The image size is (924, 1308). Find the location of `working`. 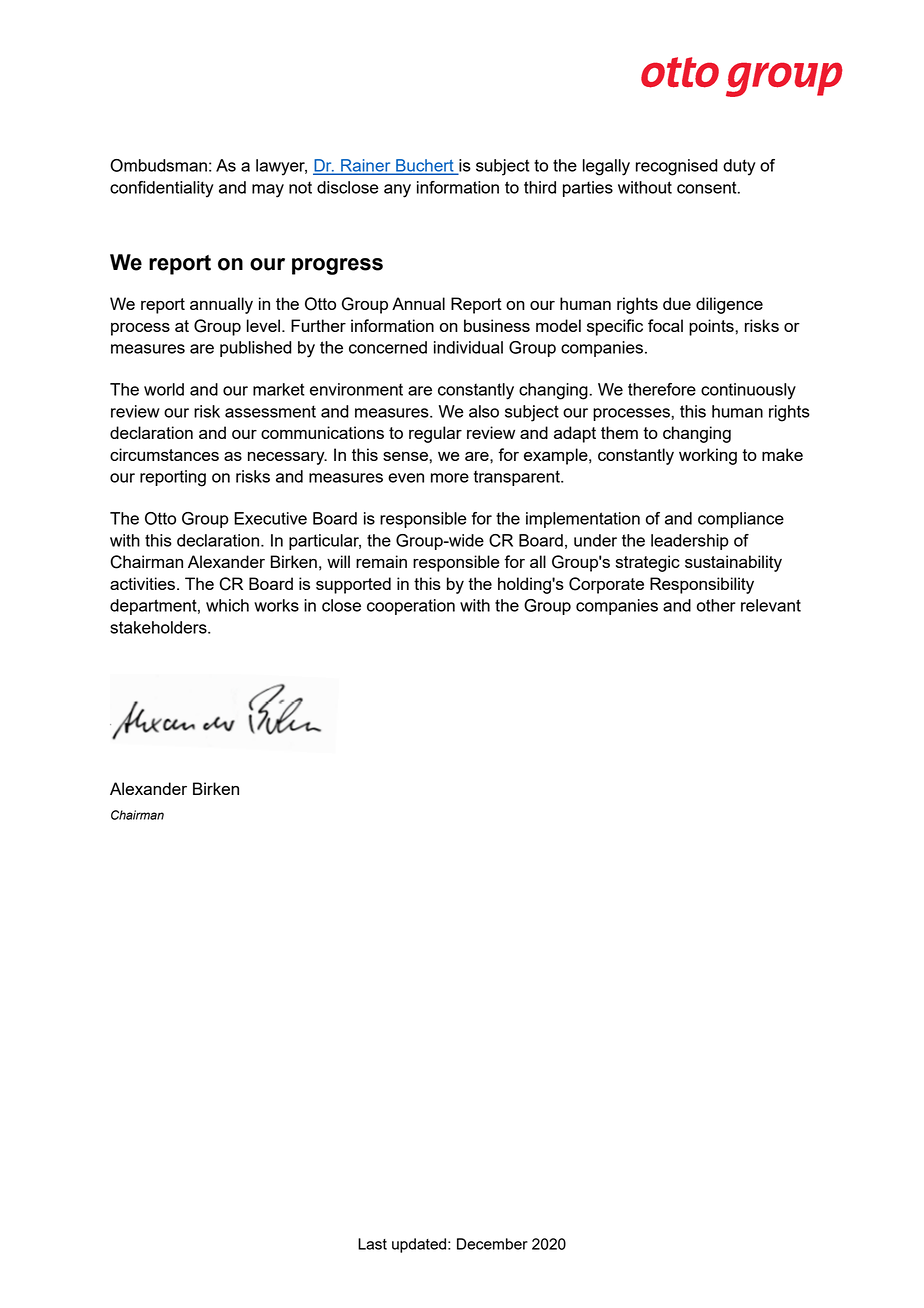

working is located at coordinates (708, 456).
